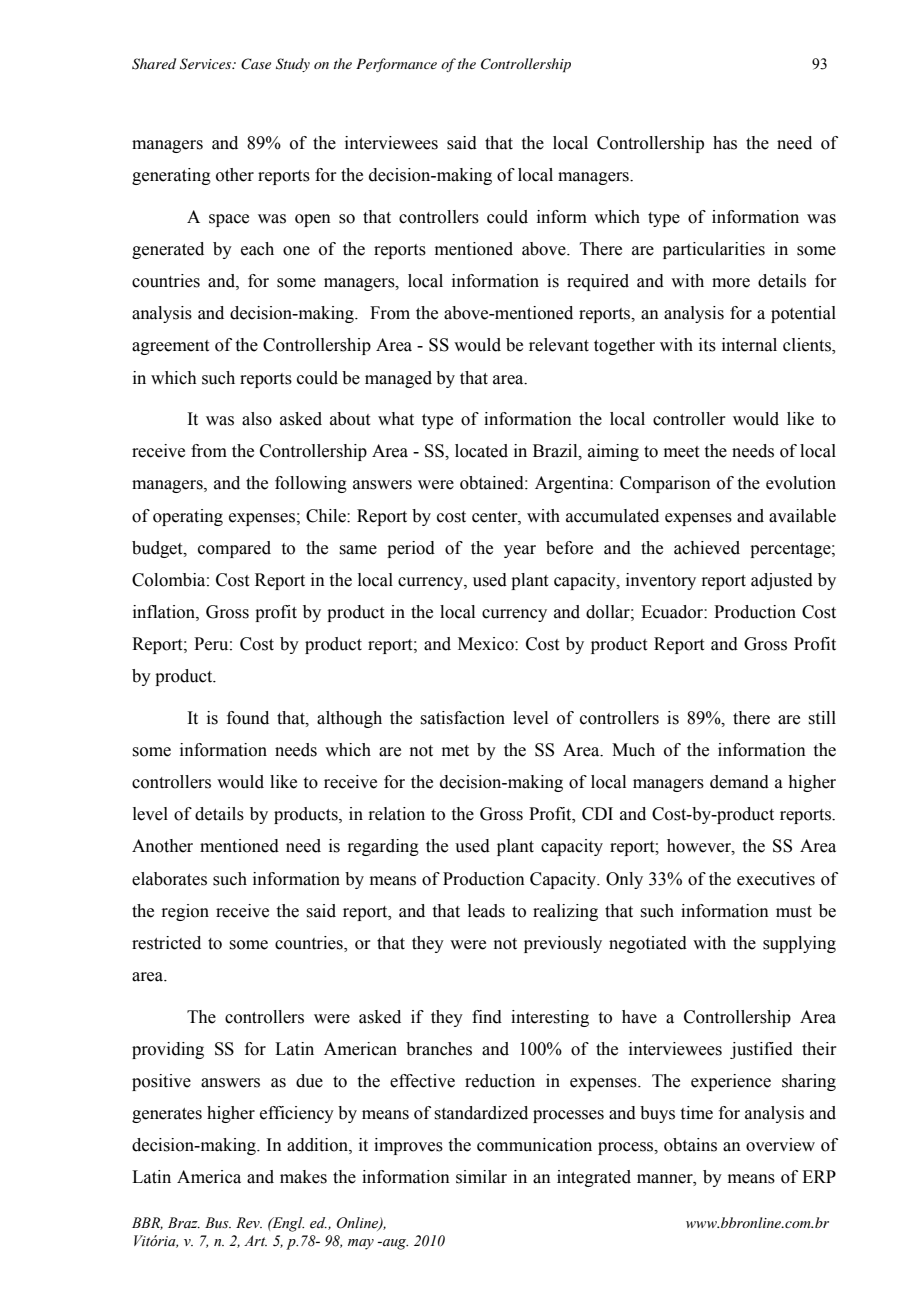 The height and width of the page is (1308, 924). I want to click on also, so click(257, 419).
